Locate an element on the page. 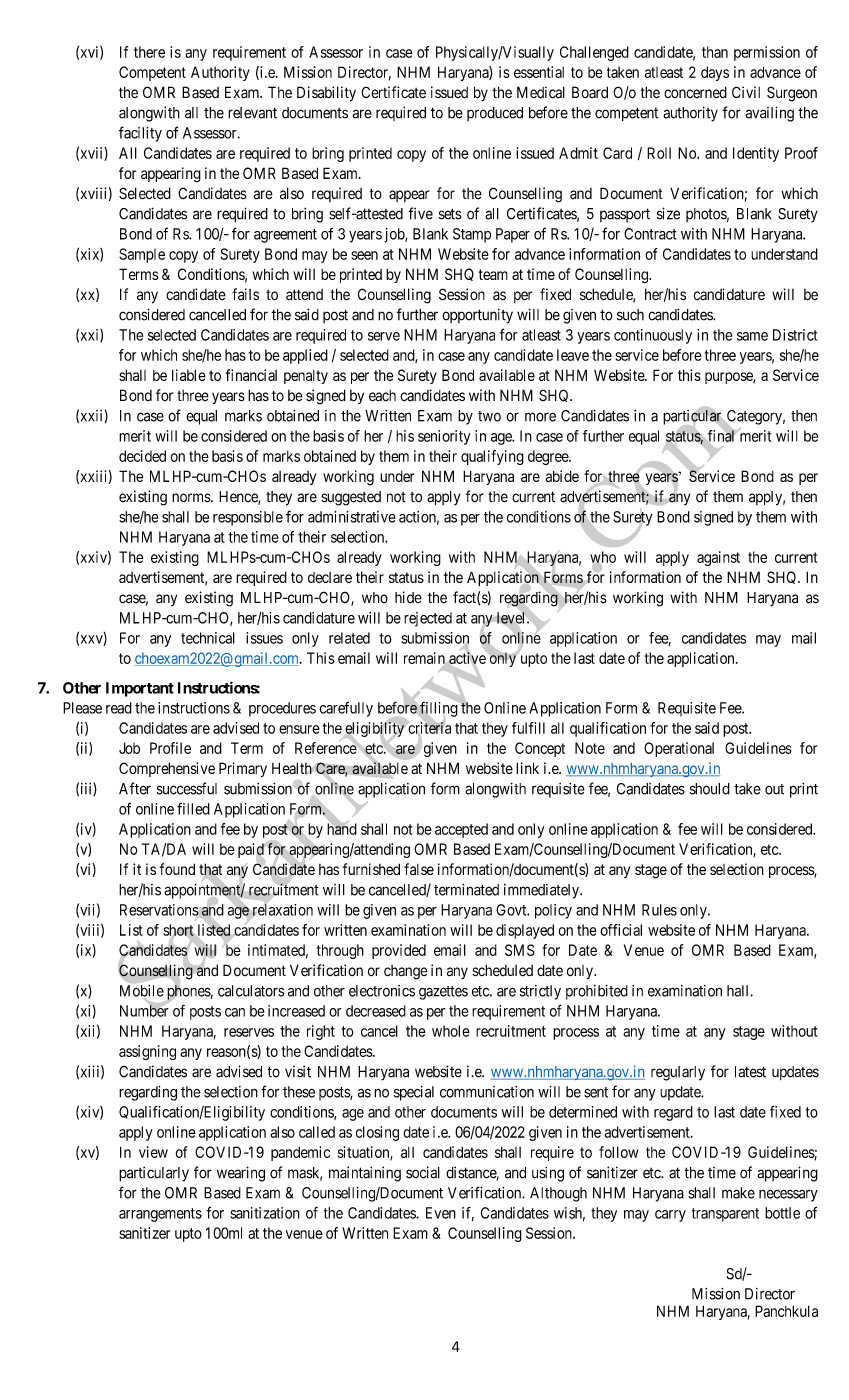  rejected is located at coordinates (428, 619).
